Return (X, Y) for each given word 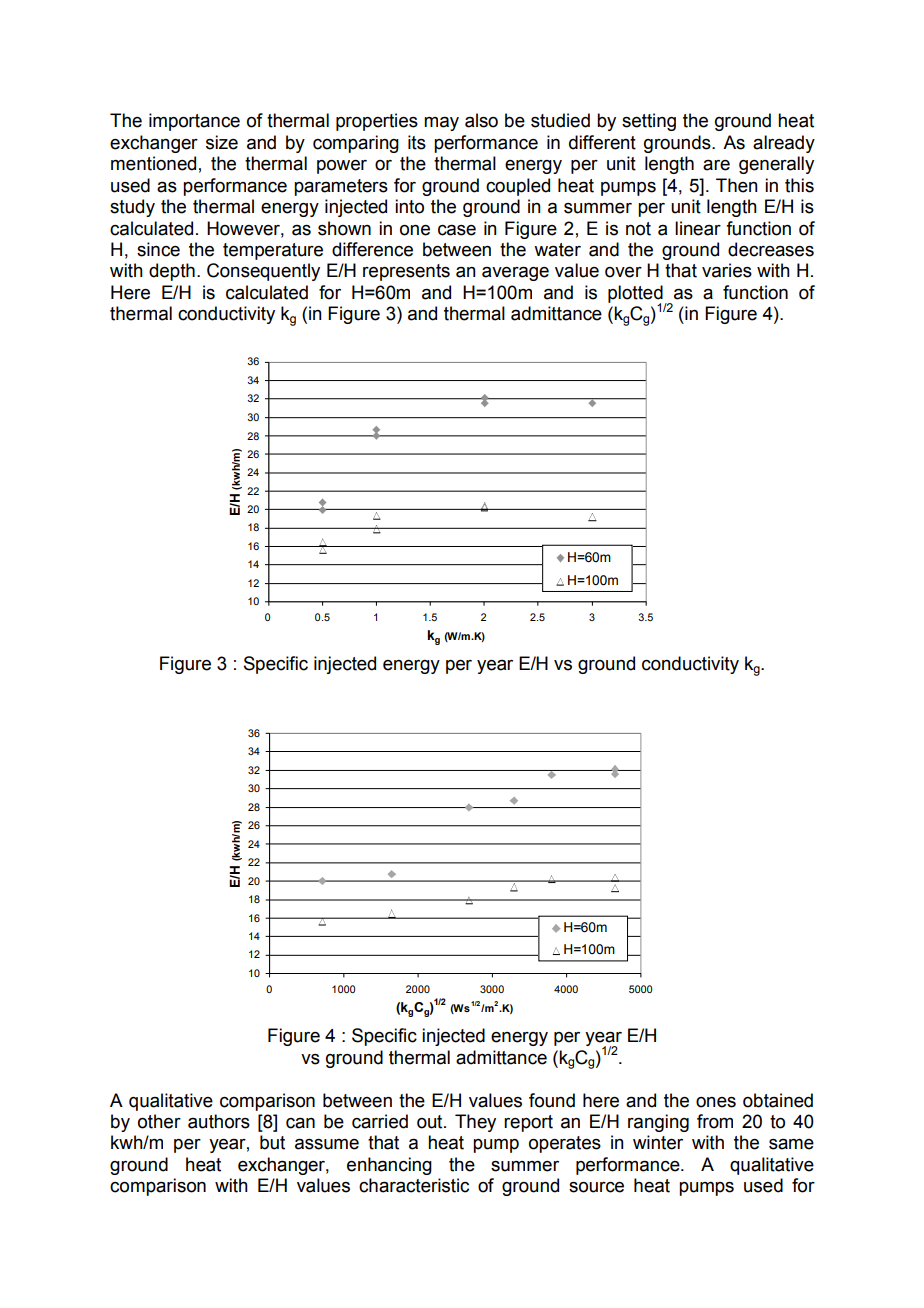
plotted (635, 295)
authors (219, 1121)
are (716, 165)
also (481, 120)
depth (172, 272)
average (515, 273)
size (222, 142)
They (475, 1123)
